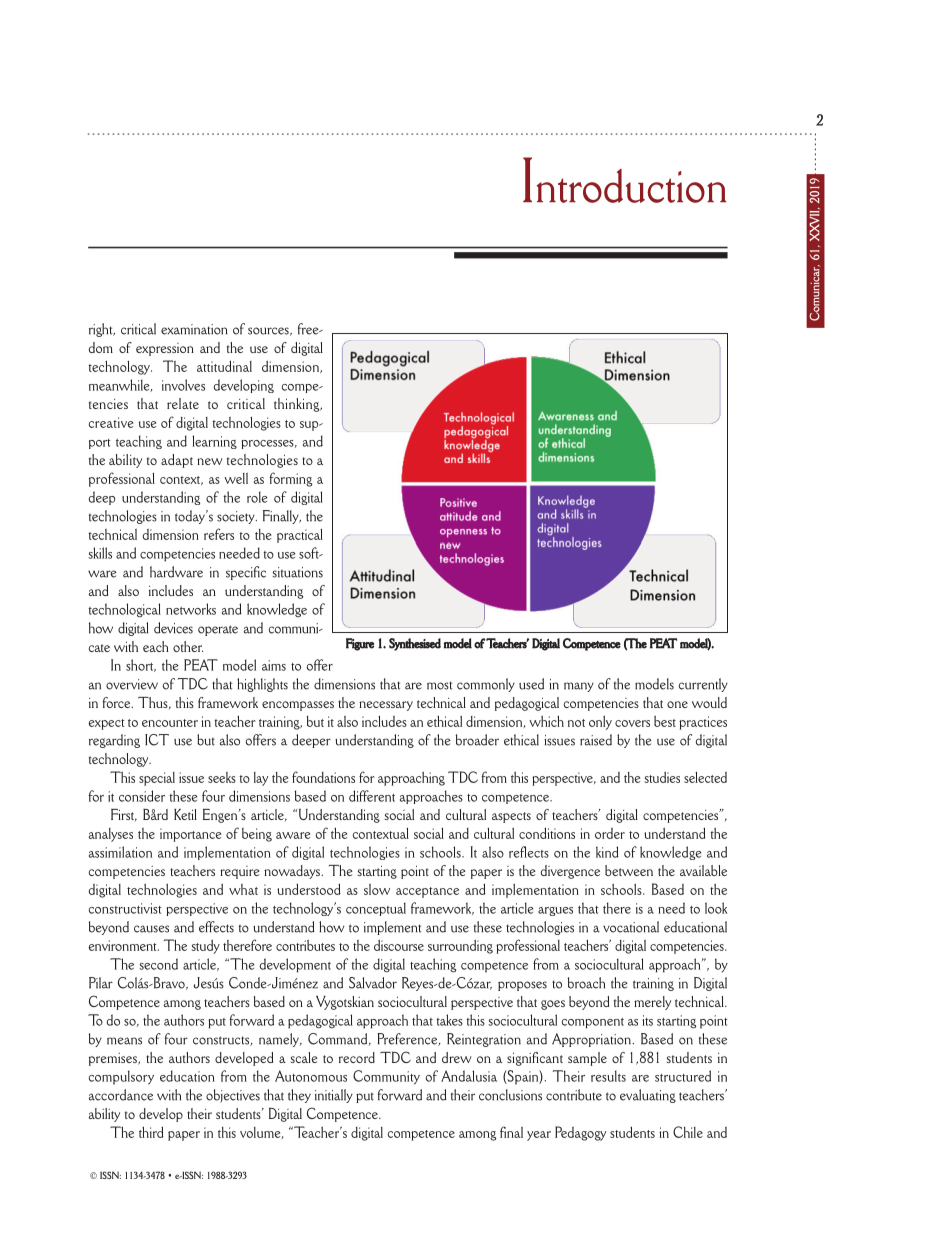  Describe the element at coordinates (631, 927) in the page. I see `vocational` at that location.
